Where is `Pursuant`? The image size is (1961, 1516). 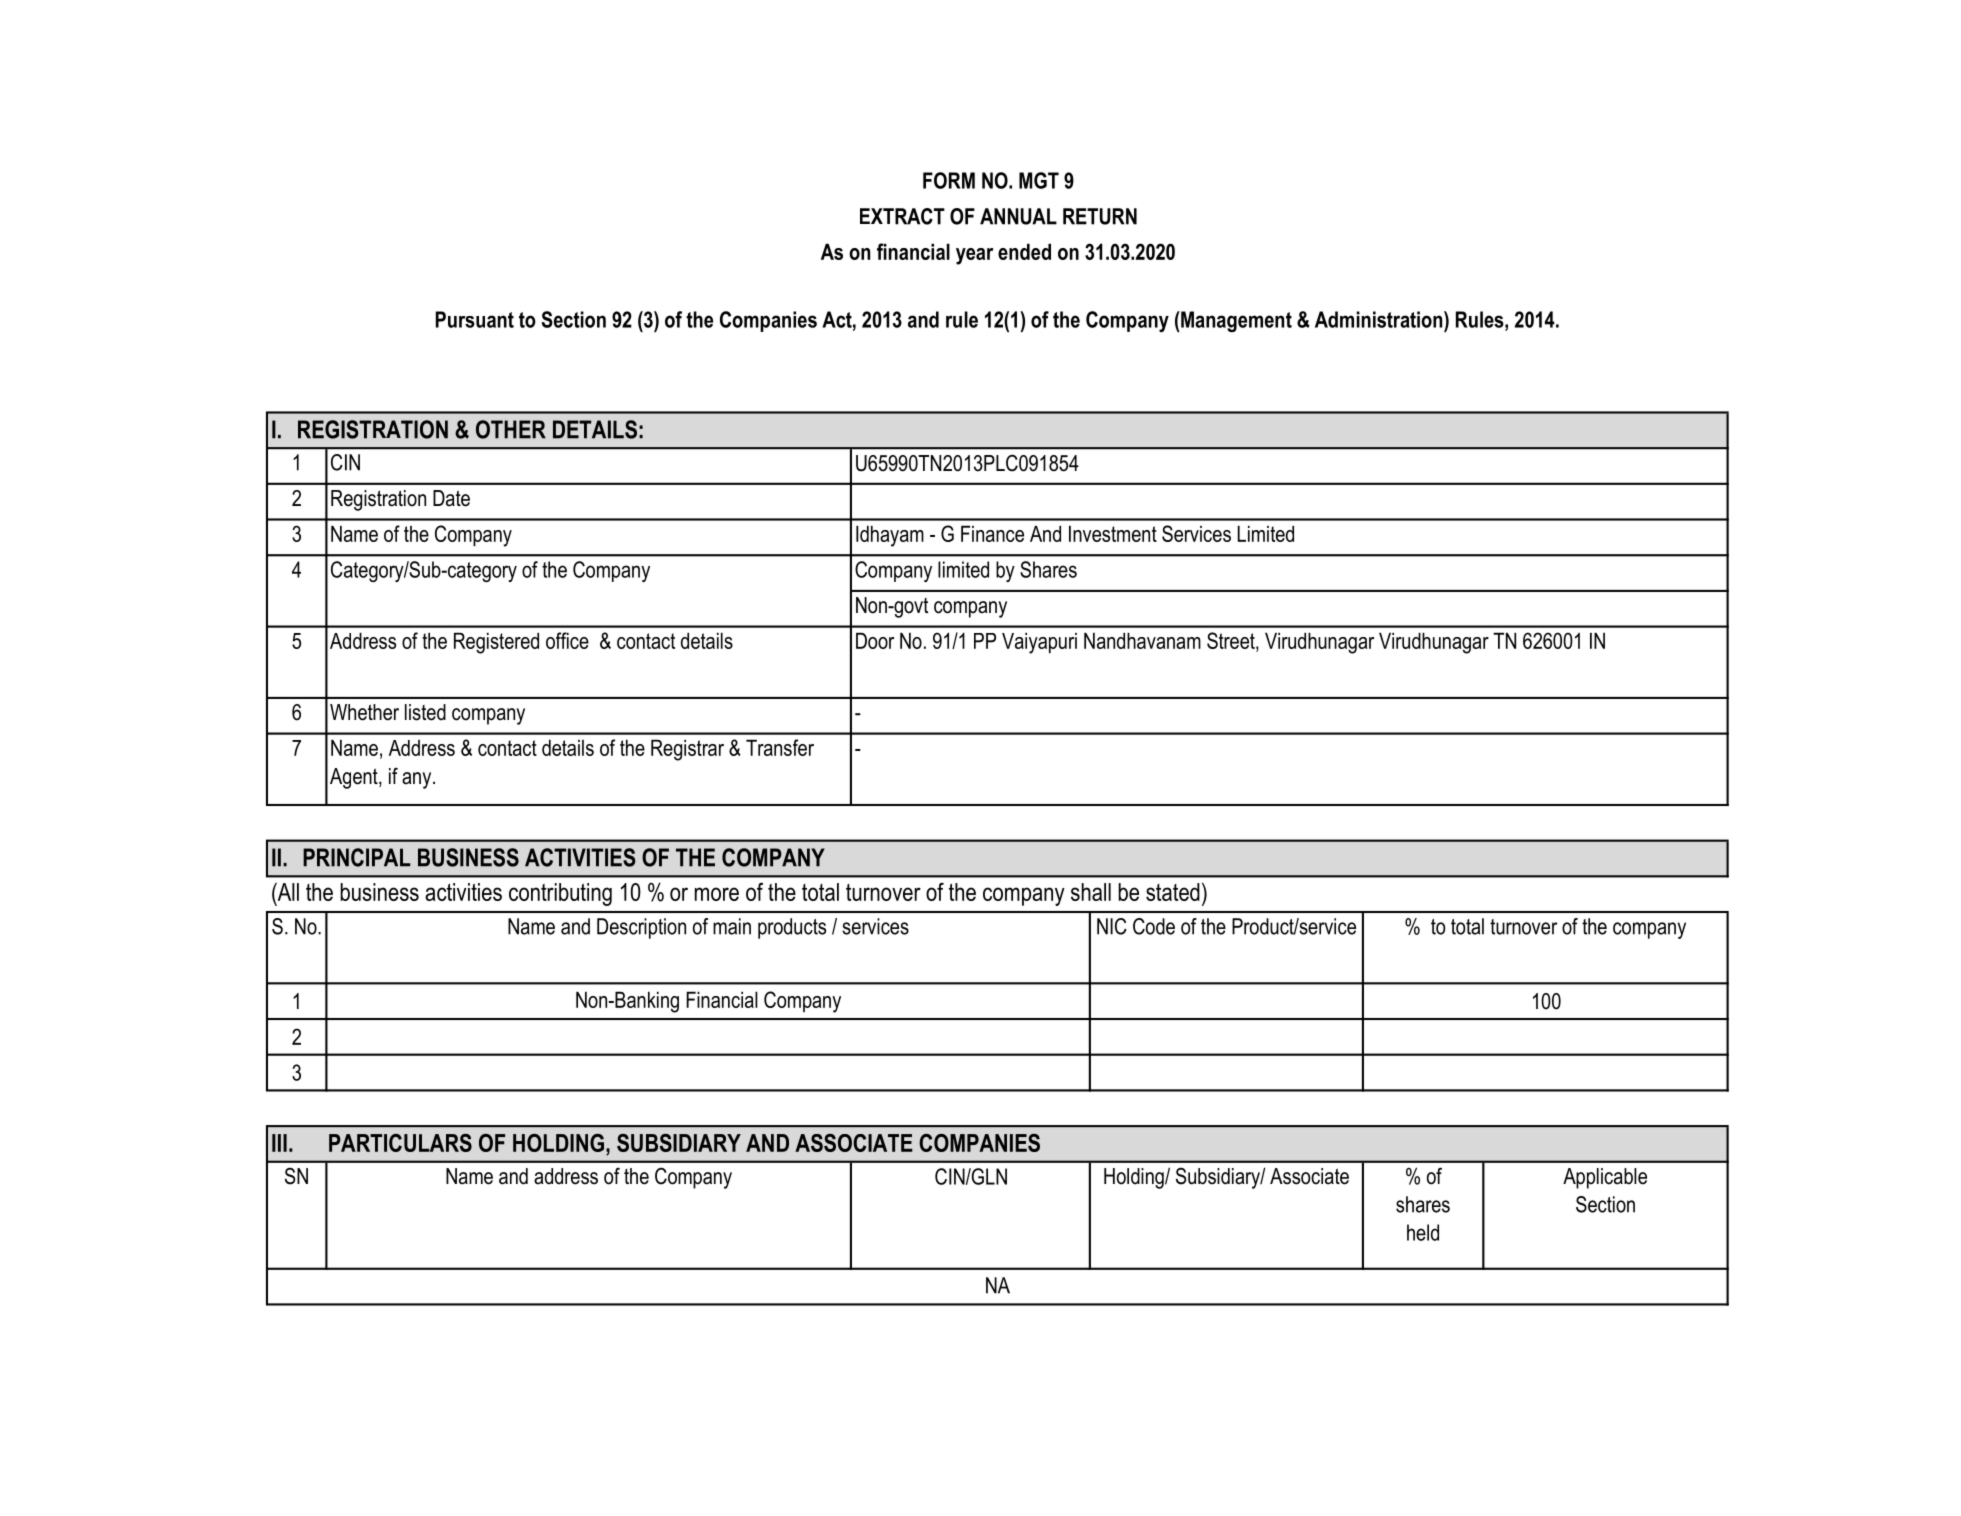 Pursuant is located at coordinates (475, 319).
